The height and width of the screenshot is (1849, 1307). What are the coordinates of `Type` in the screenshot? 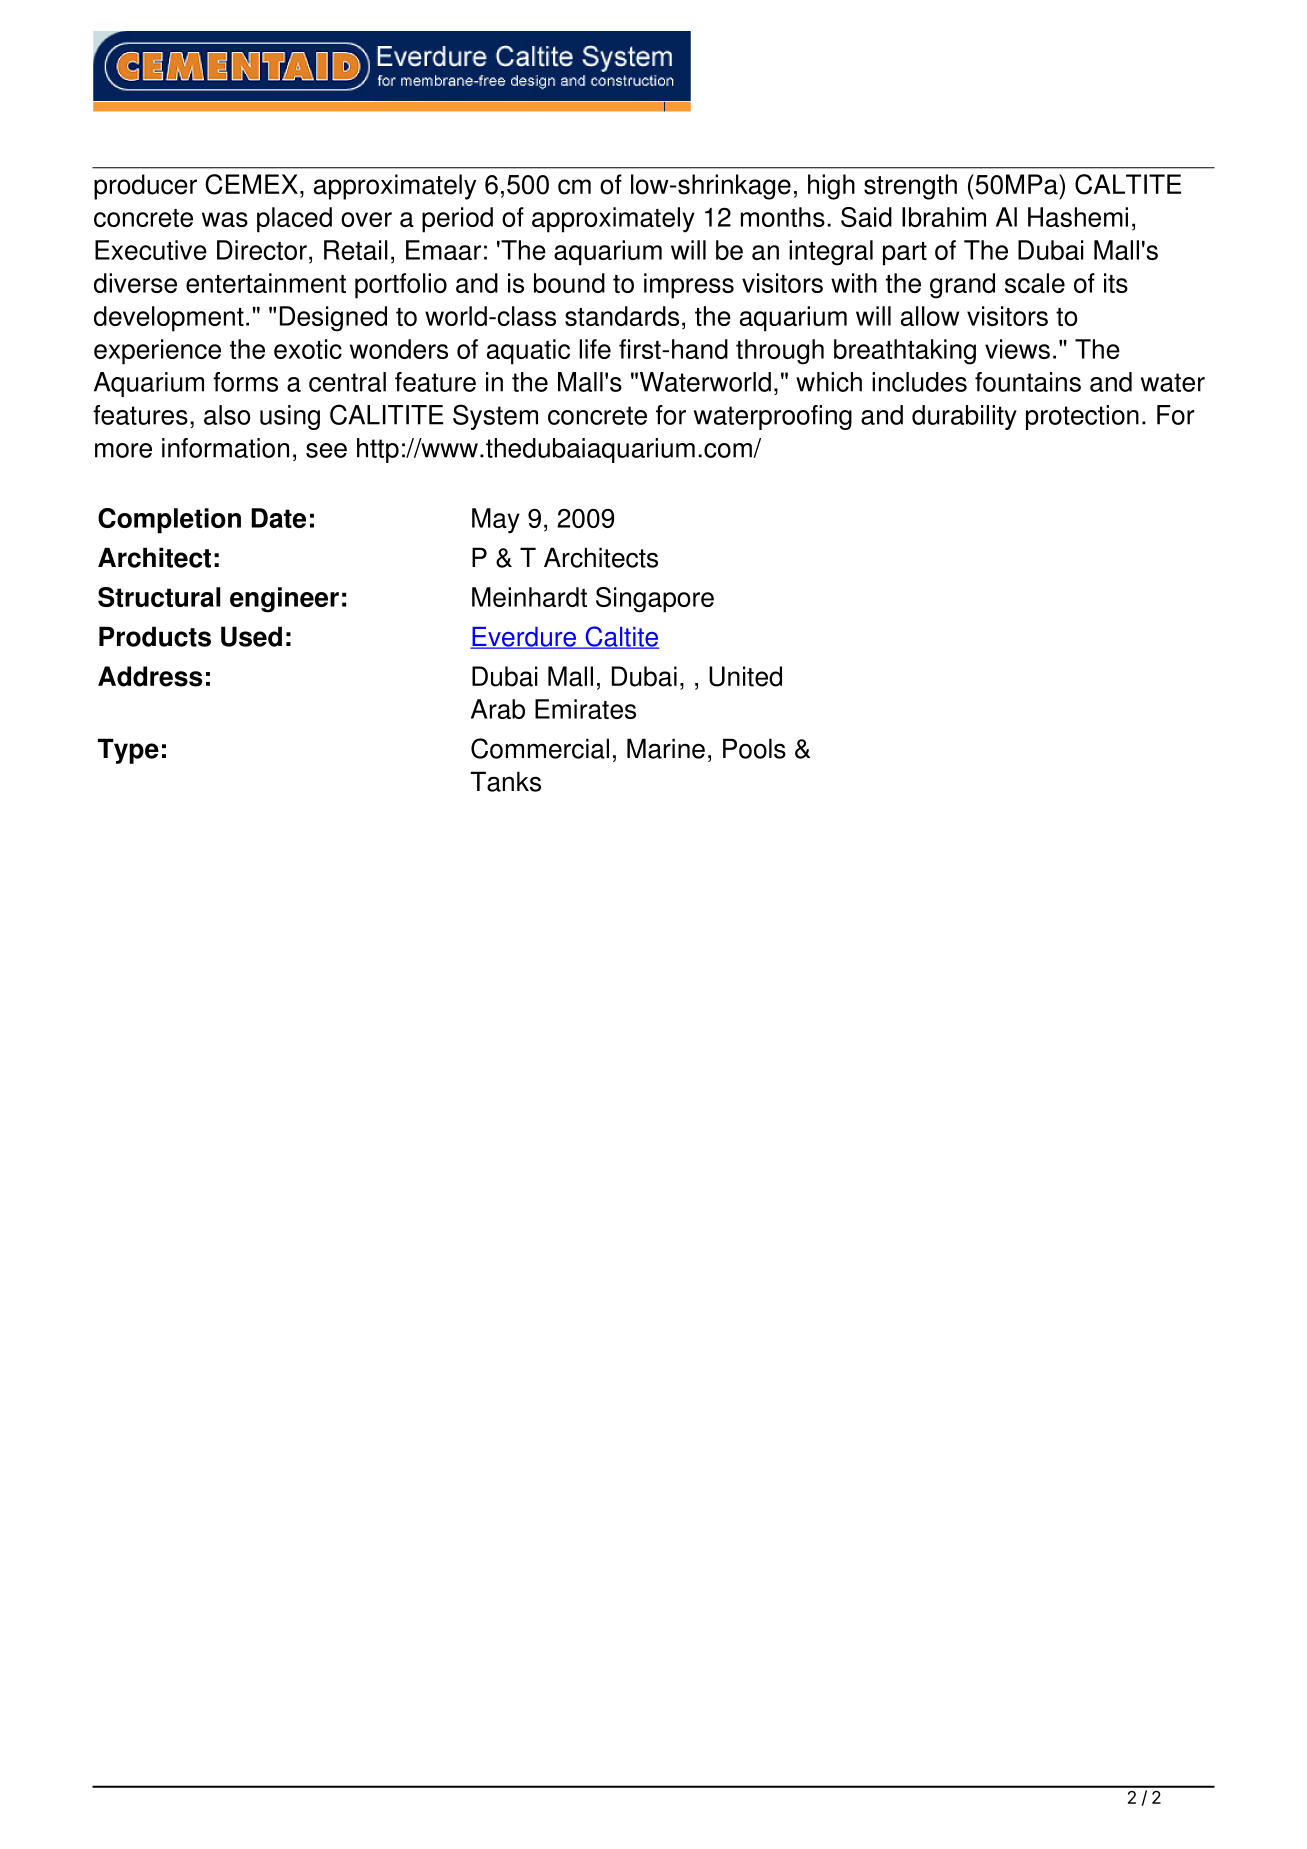 It's located at (128, 751).
